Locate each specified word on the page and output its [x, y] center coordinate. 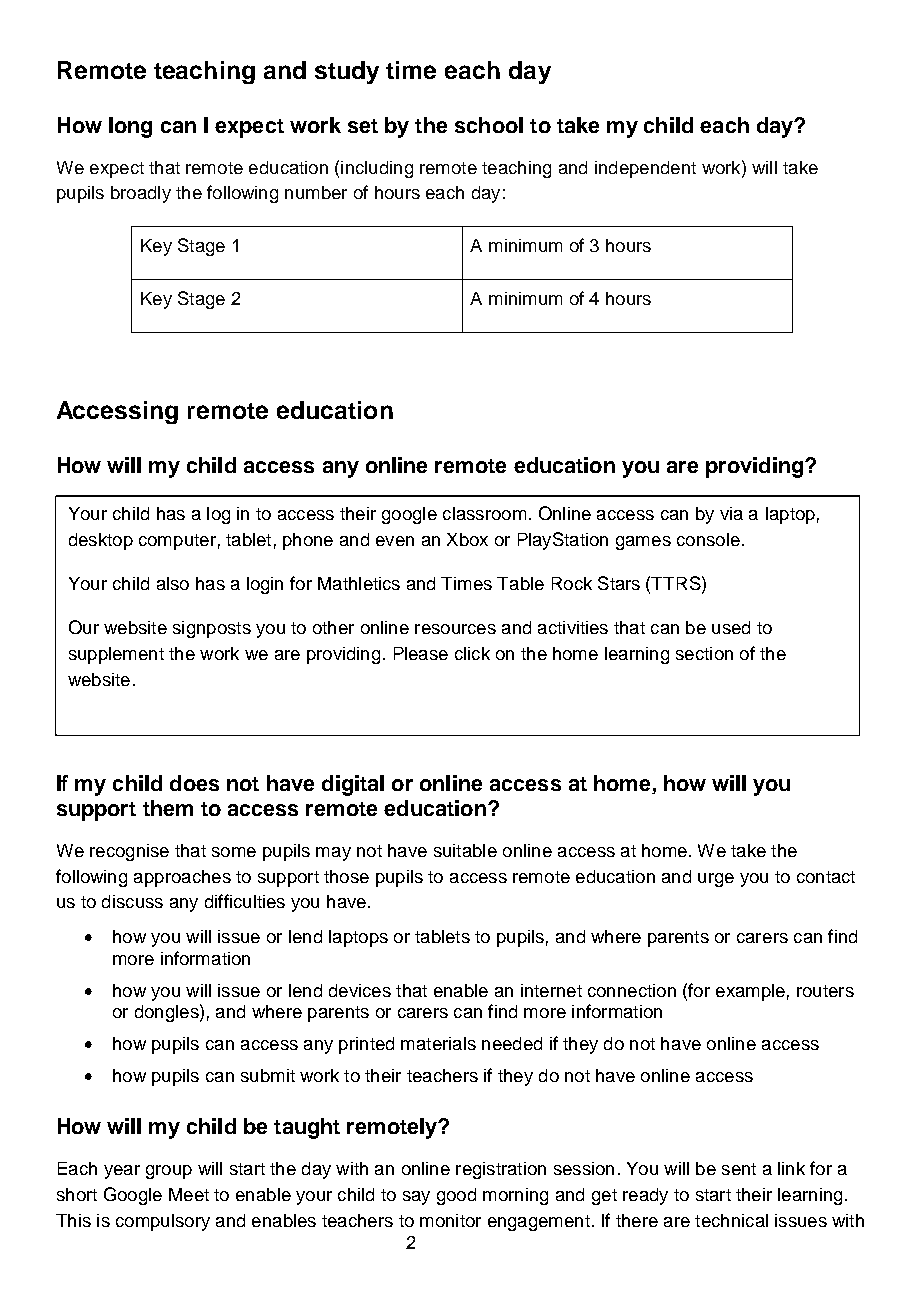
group [169, 1172]
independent [645, 169]
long [130, 127]
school [489, 125]
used [731, 627]
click [472, 653]
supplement [116, 655]
